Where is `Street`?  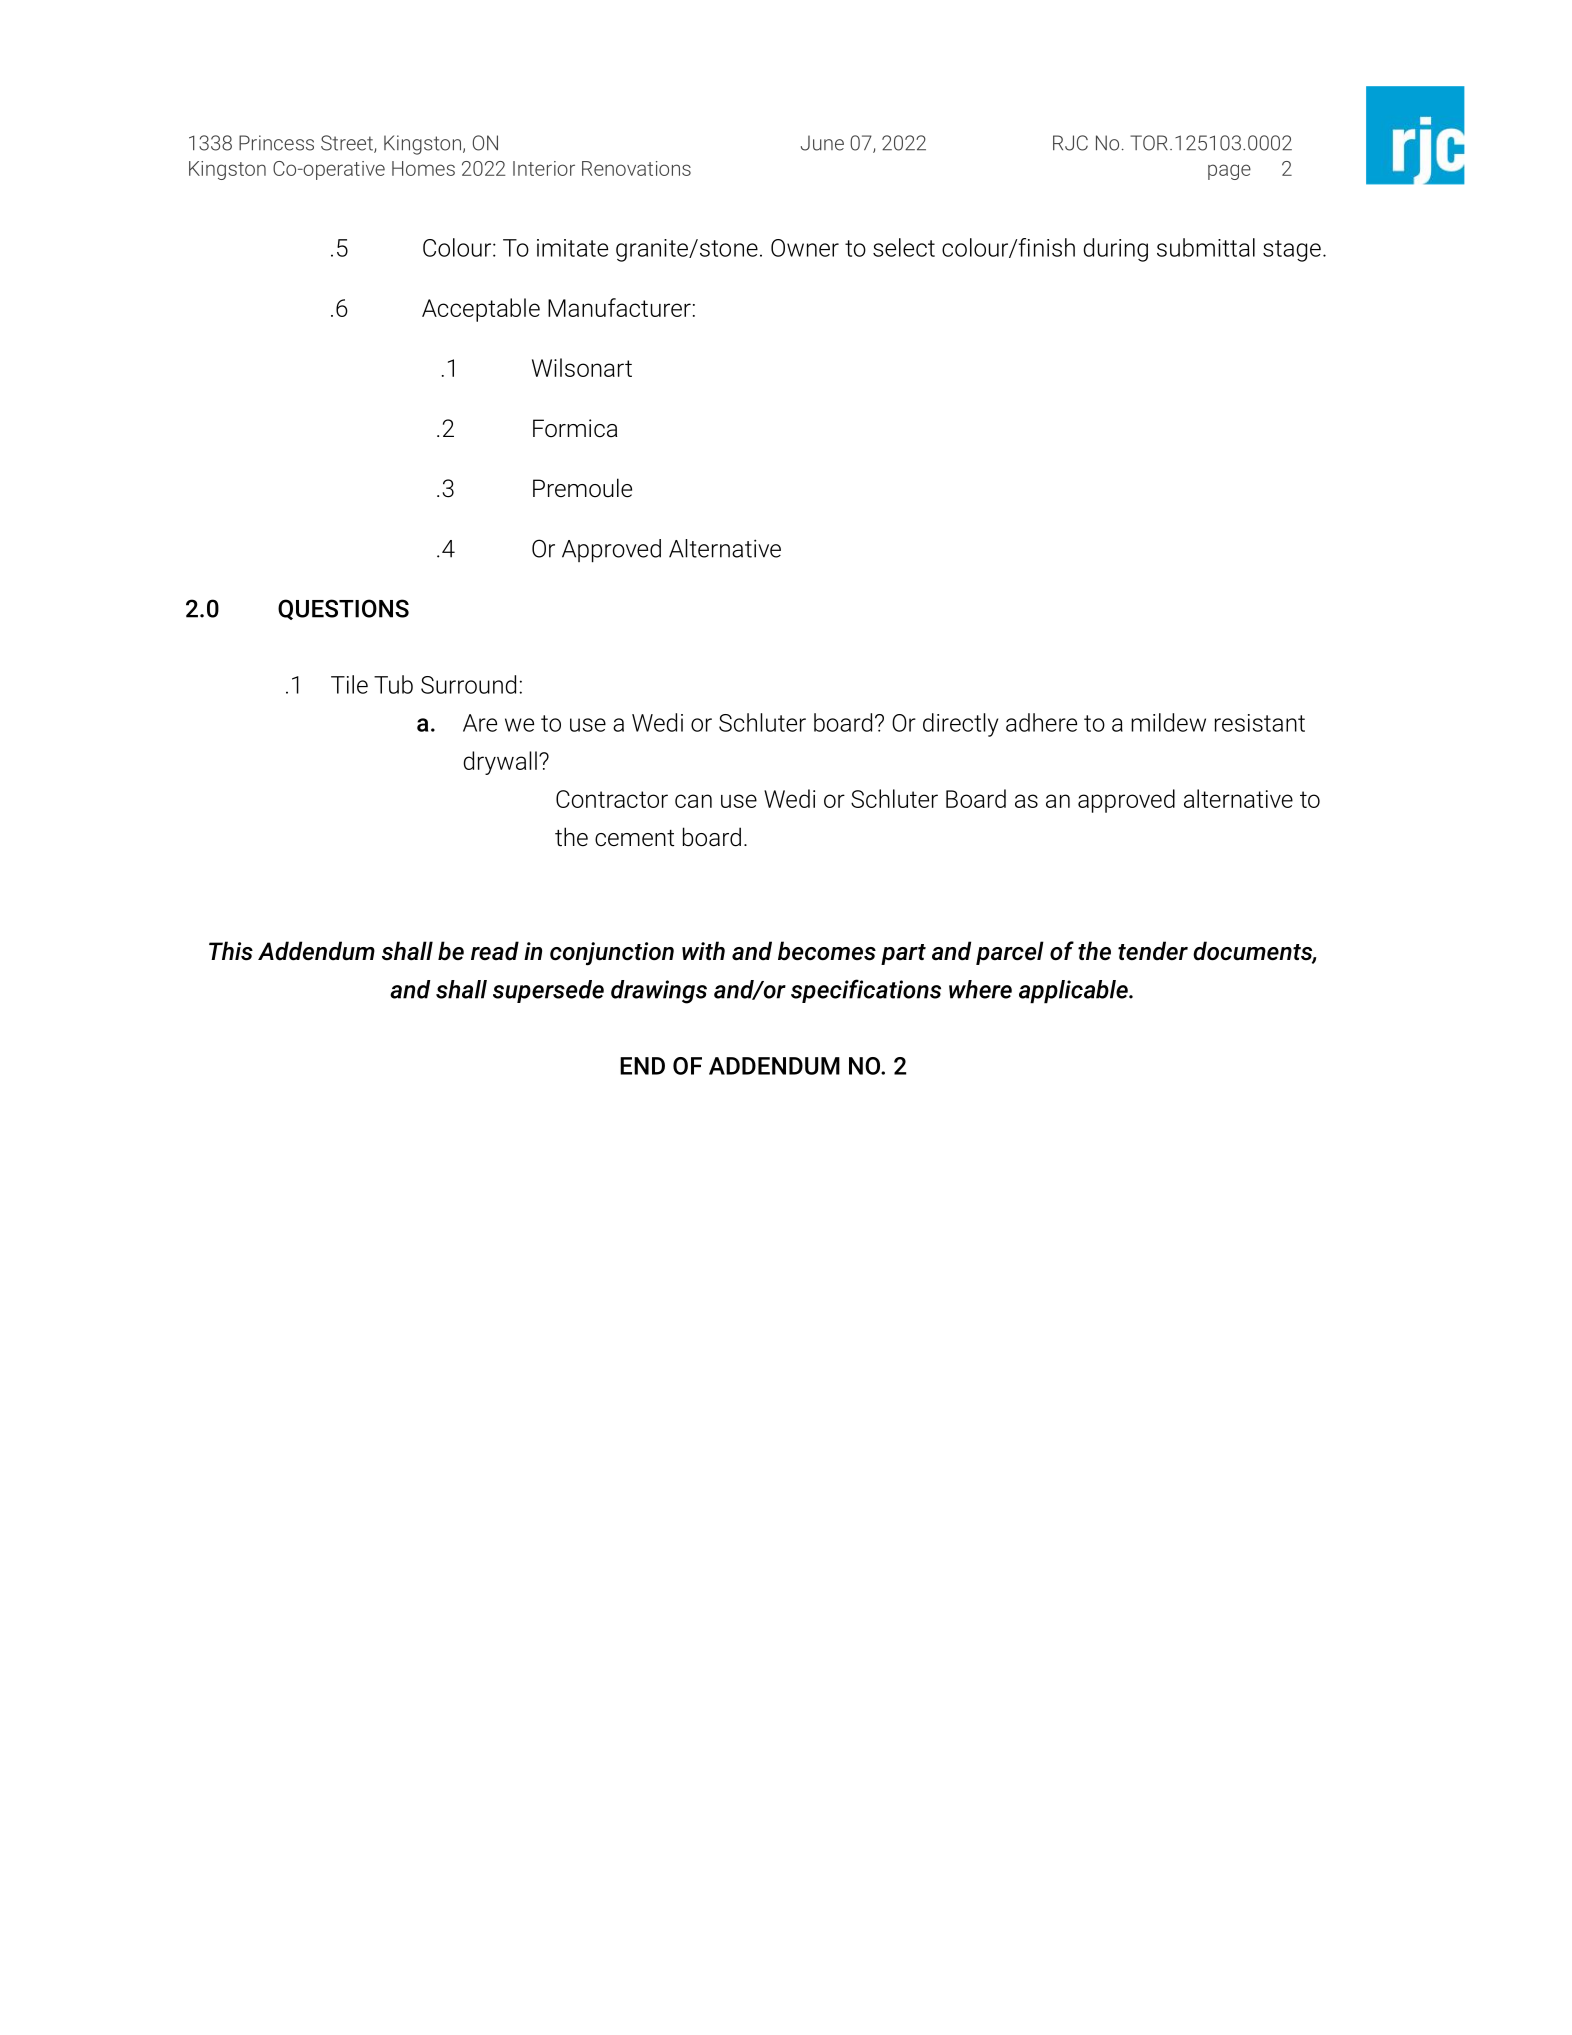 Street is located at coordinates (348, 144).
